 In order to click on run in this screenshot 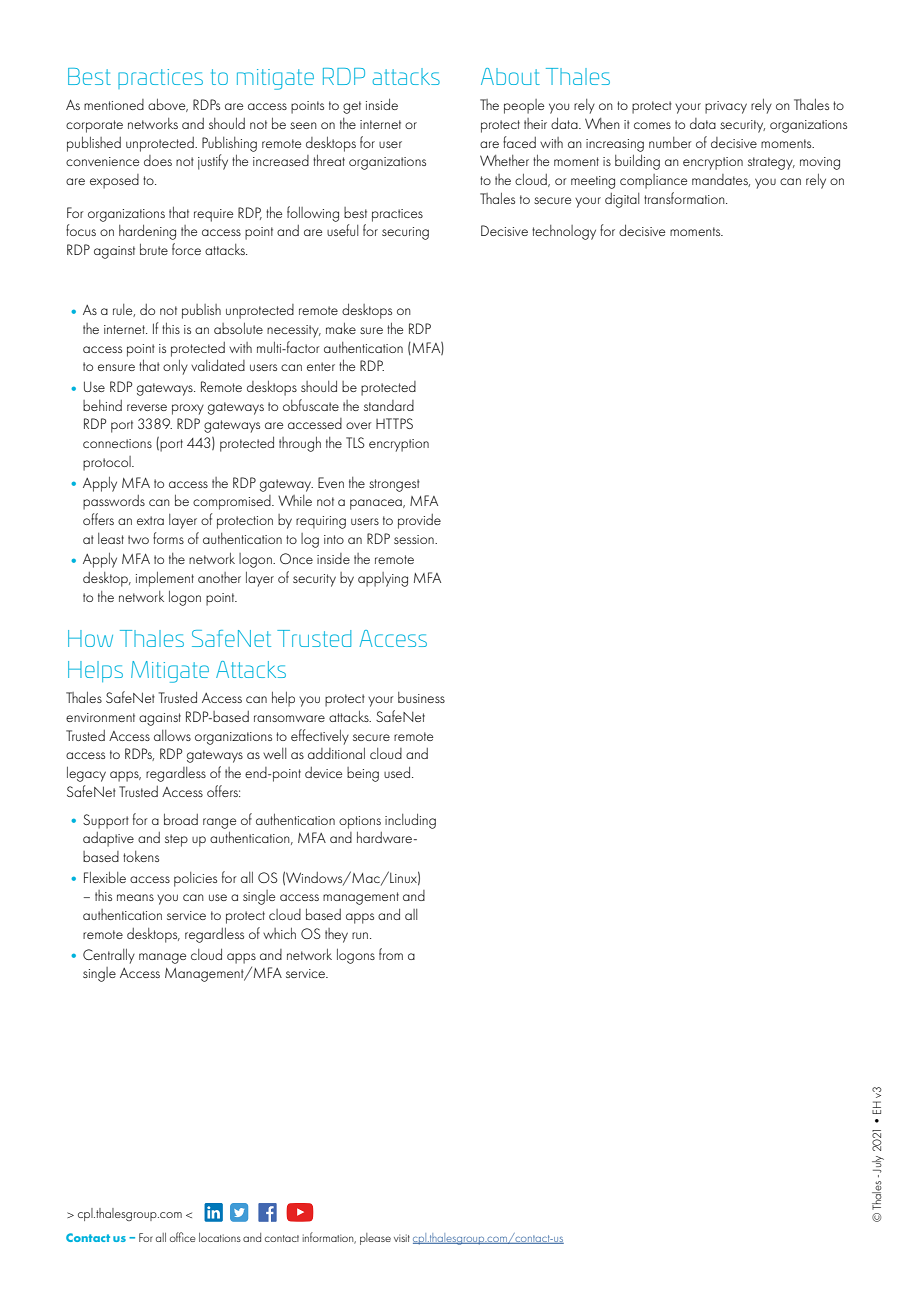, I will do `click(360, 935)`.
